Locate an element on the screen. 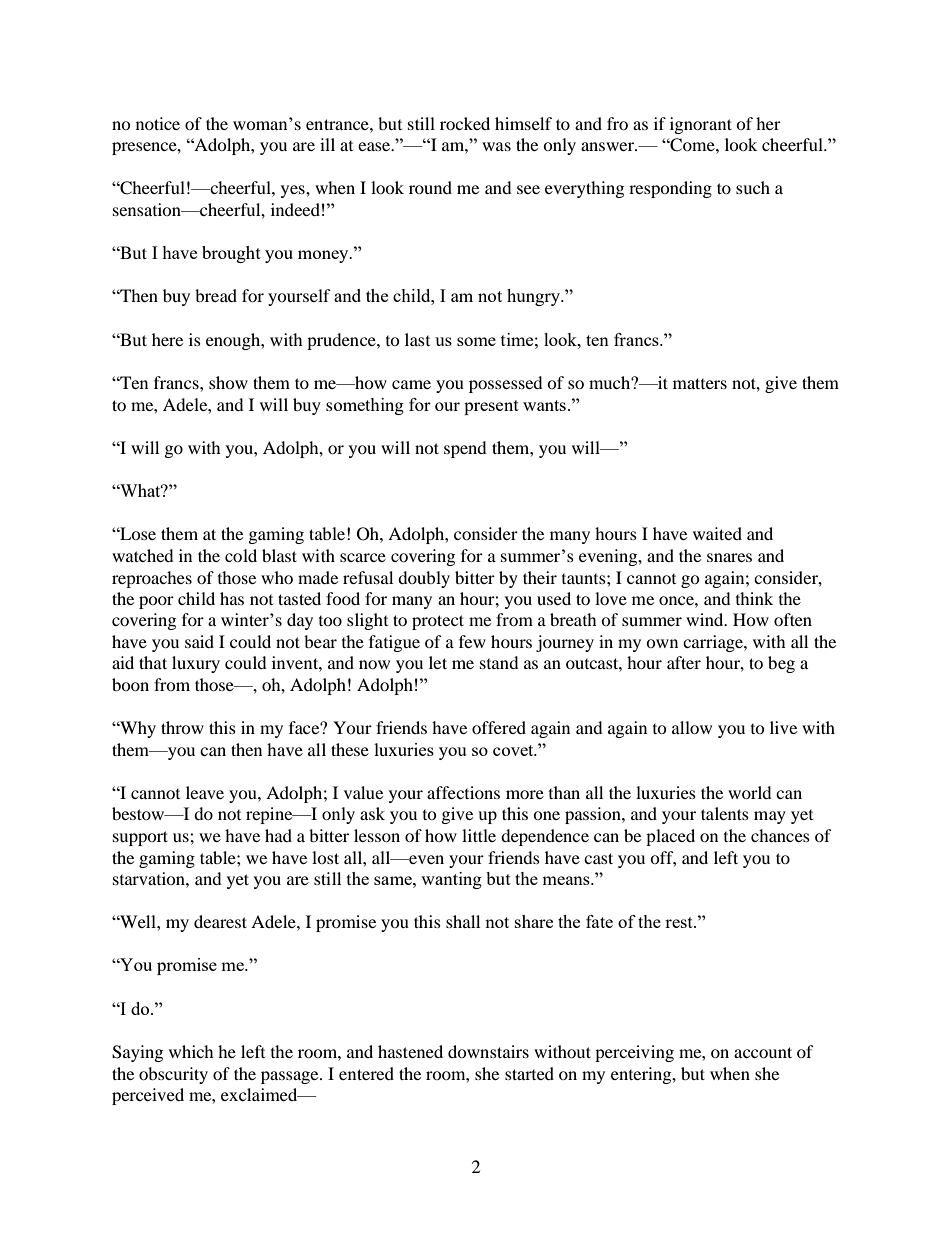 This screenshot has width=952, height=1233. matters is located at coordinates (700, 383).
